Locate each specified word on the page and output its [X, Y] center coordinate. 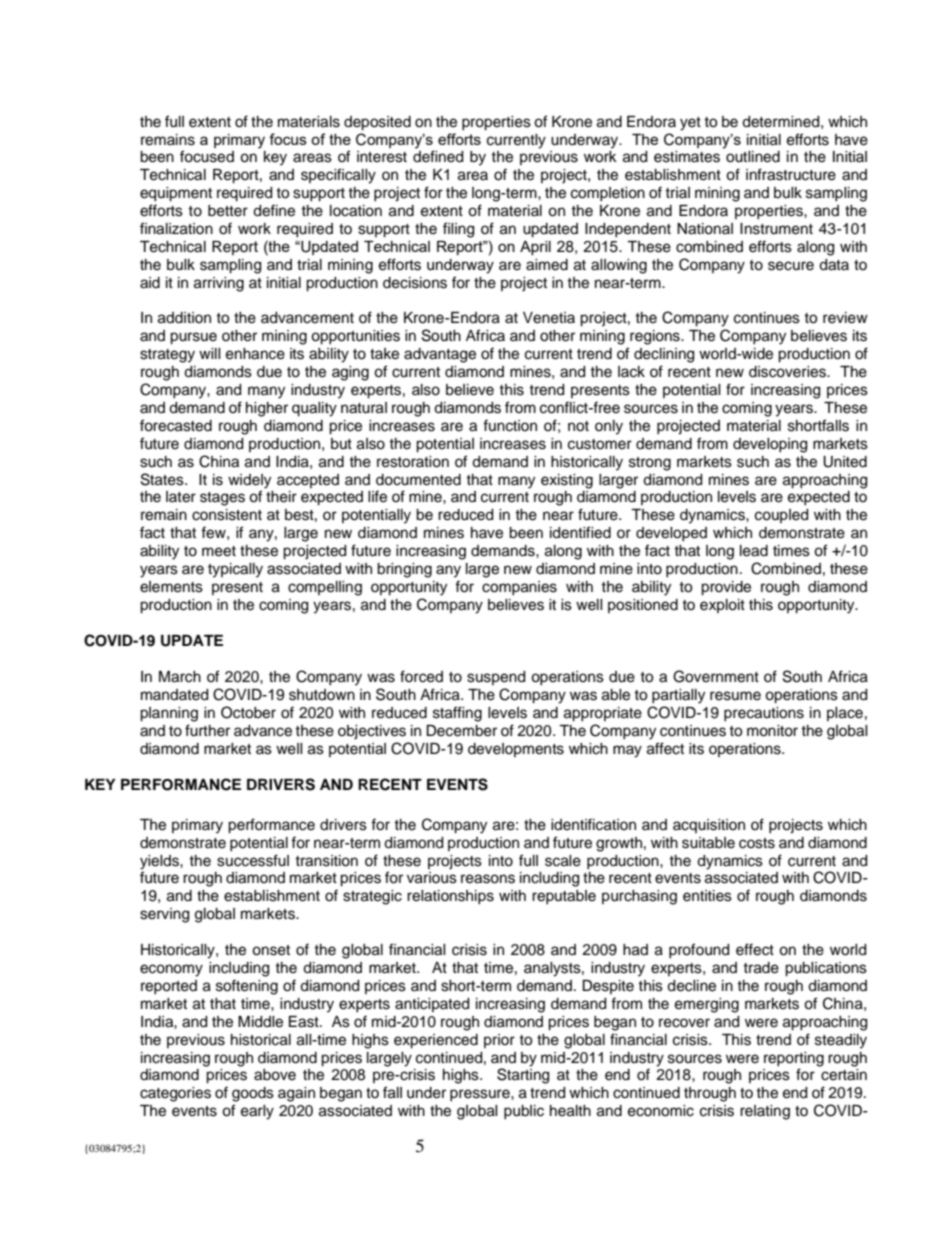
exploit [722, 606]
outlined [753, 157]
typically [235, 570]
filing [458, 230]
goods [253, 1094]
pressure [481, 1095]
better [228, 211]
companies [519, 588]
